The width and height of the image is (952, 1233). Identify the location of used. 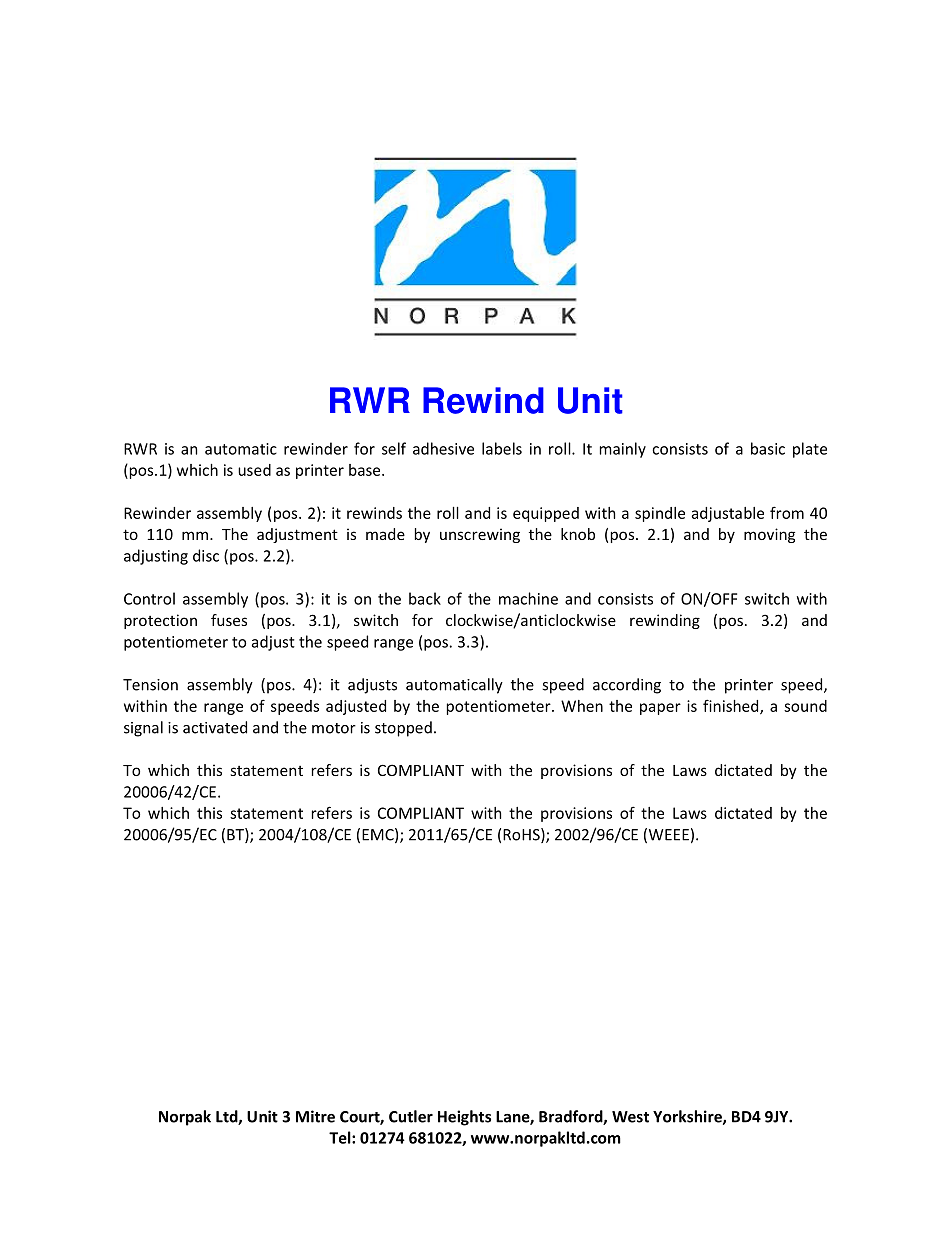
(254, 470).
